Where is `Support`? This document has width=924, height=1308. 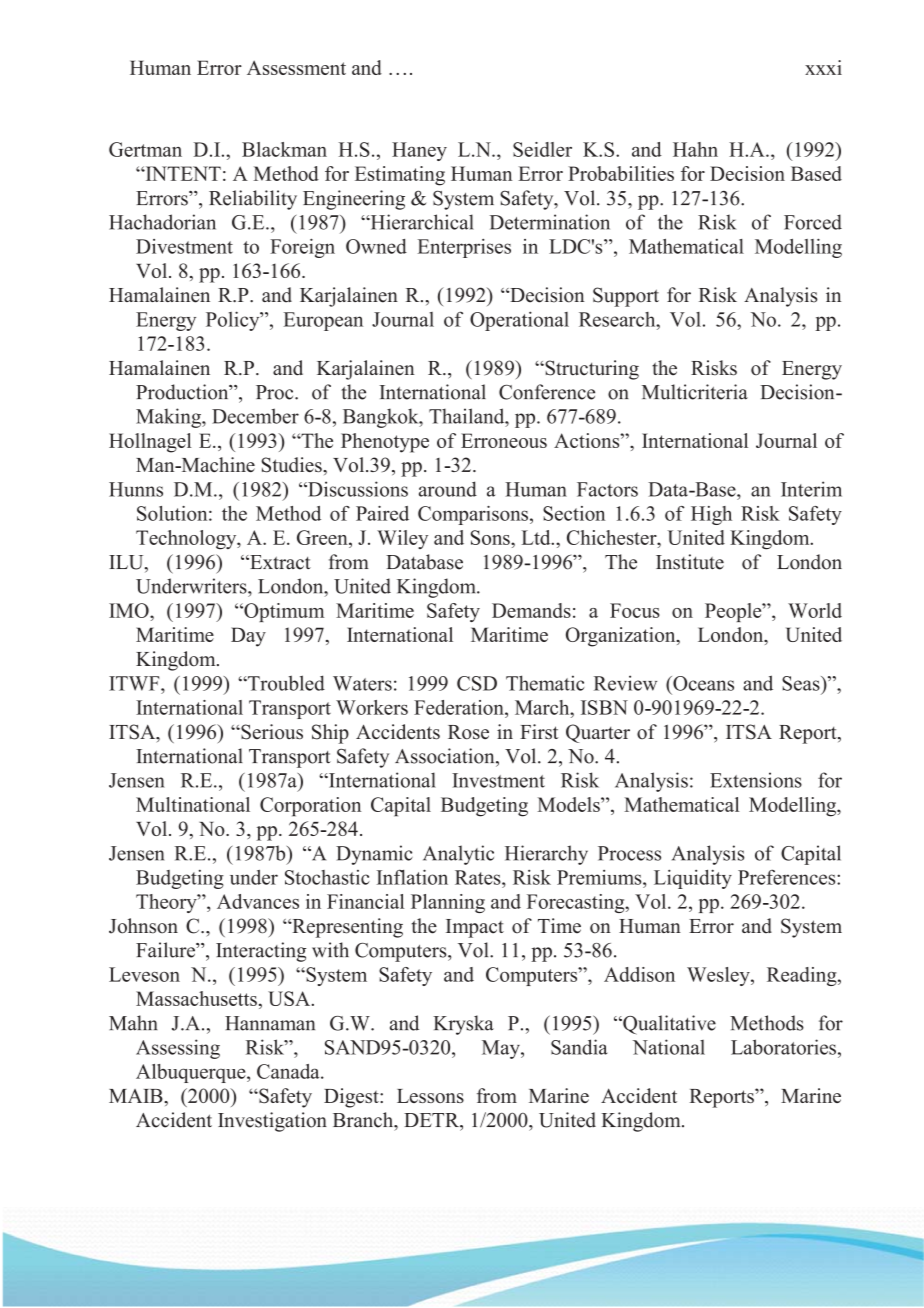 Support is located at coordinates (626, 297).
